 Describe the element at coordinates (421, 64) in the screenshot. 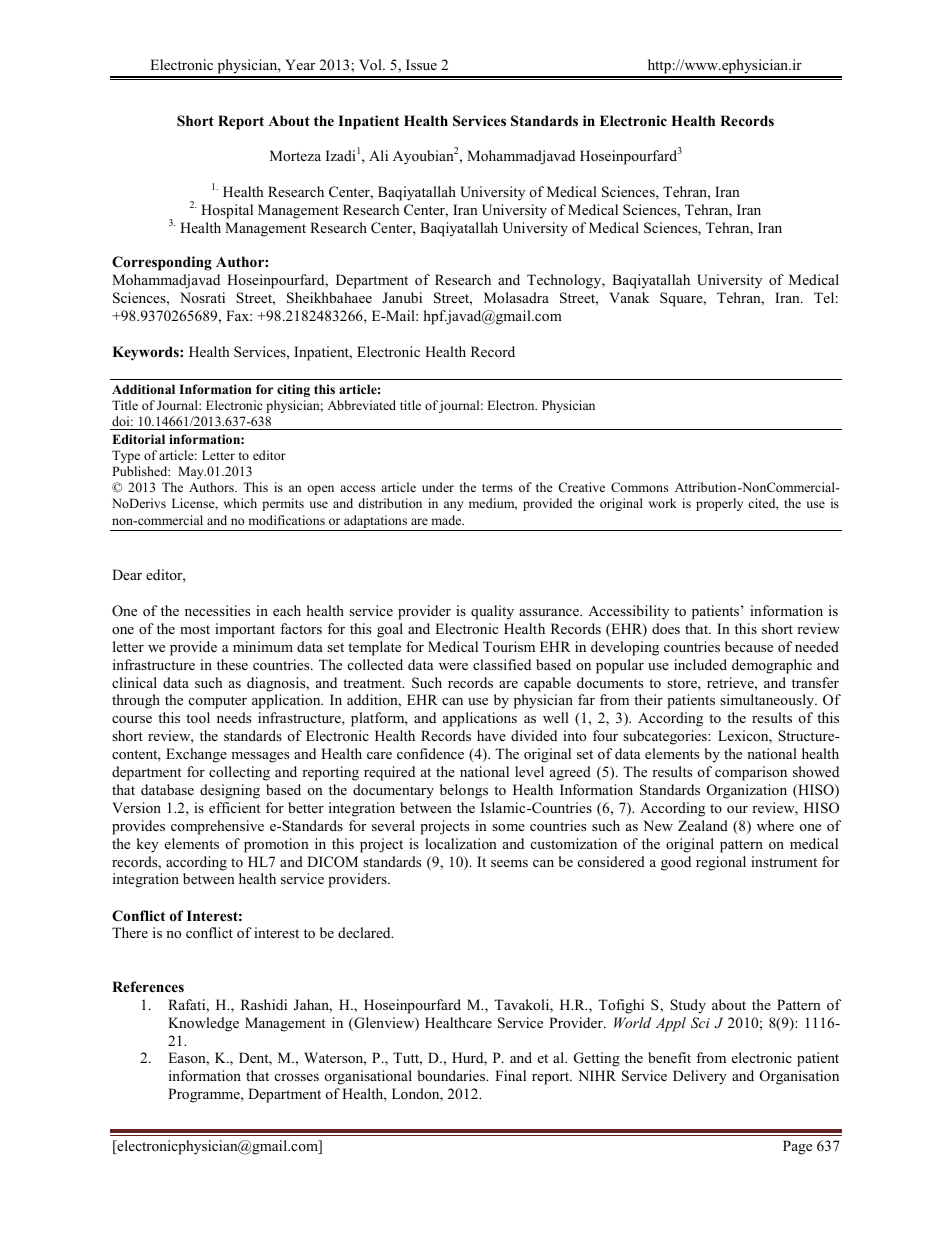

I see `Issue` at that location.
